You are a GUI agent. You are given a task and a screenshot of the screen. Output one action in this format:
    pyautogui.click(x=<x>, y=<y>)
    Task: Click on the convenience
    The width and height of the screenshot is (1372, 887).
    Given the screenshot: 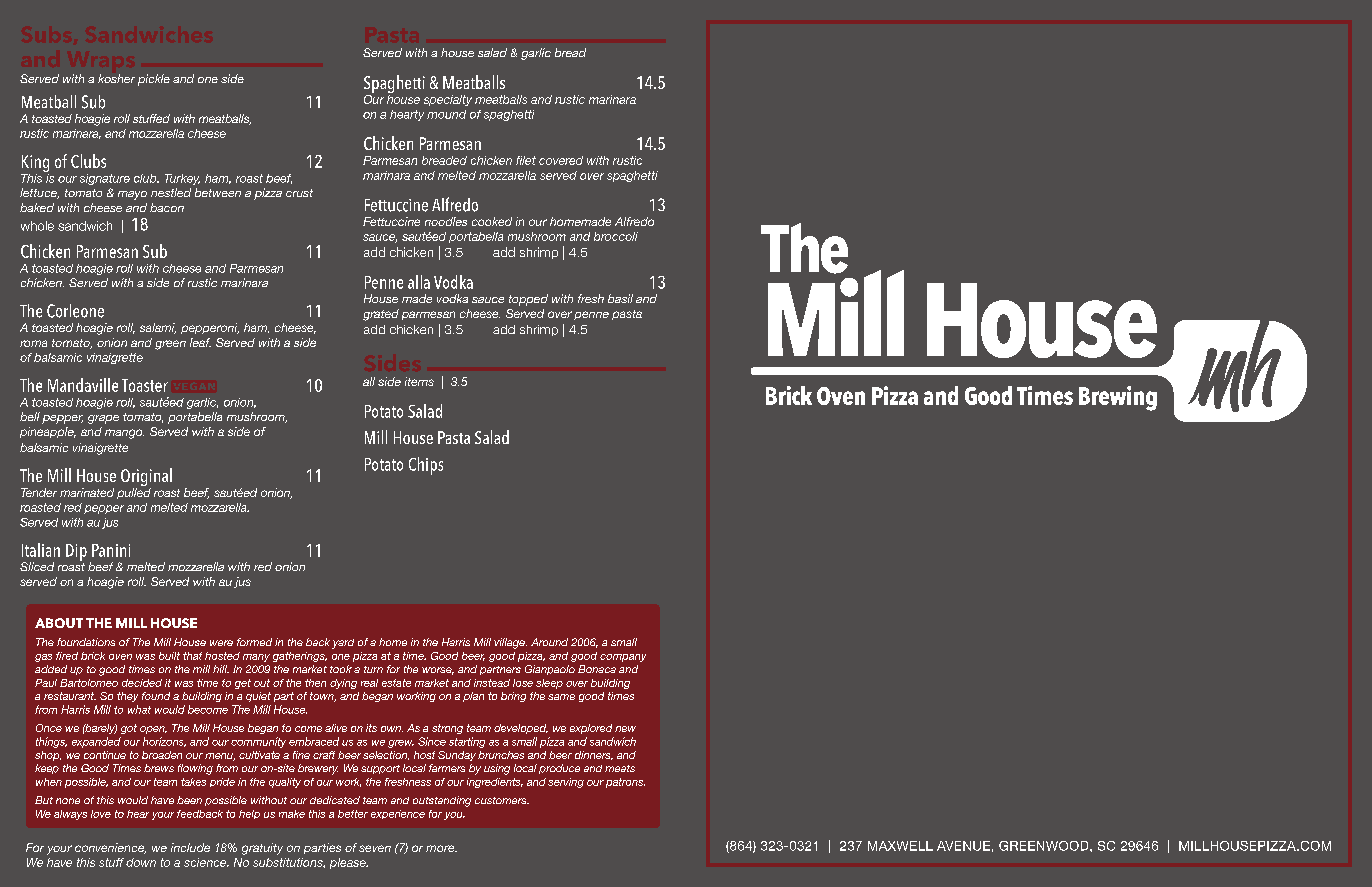 What is the action you would take?
    pyautogui.click(x=110, y=848)
